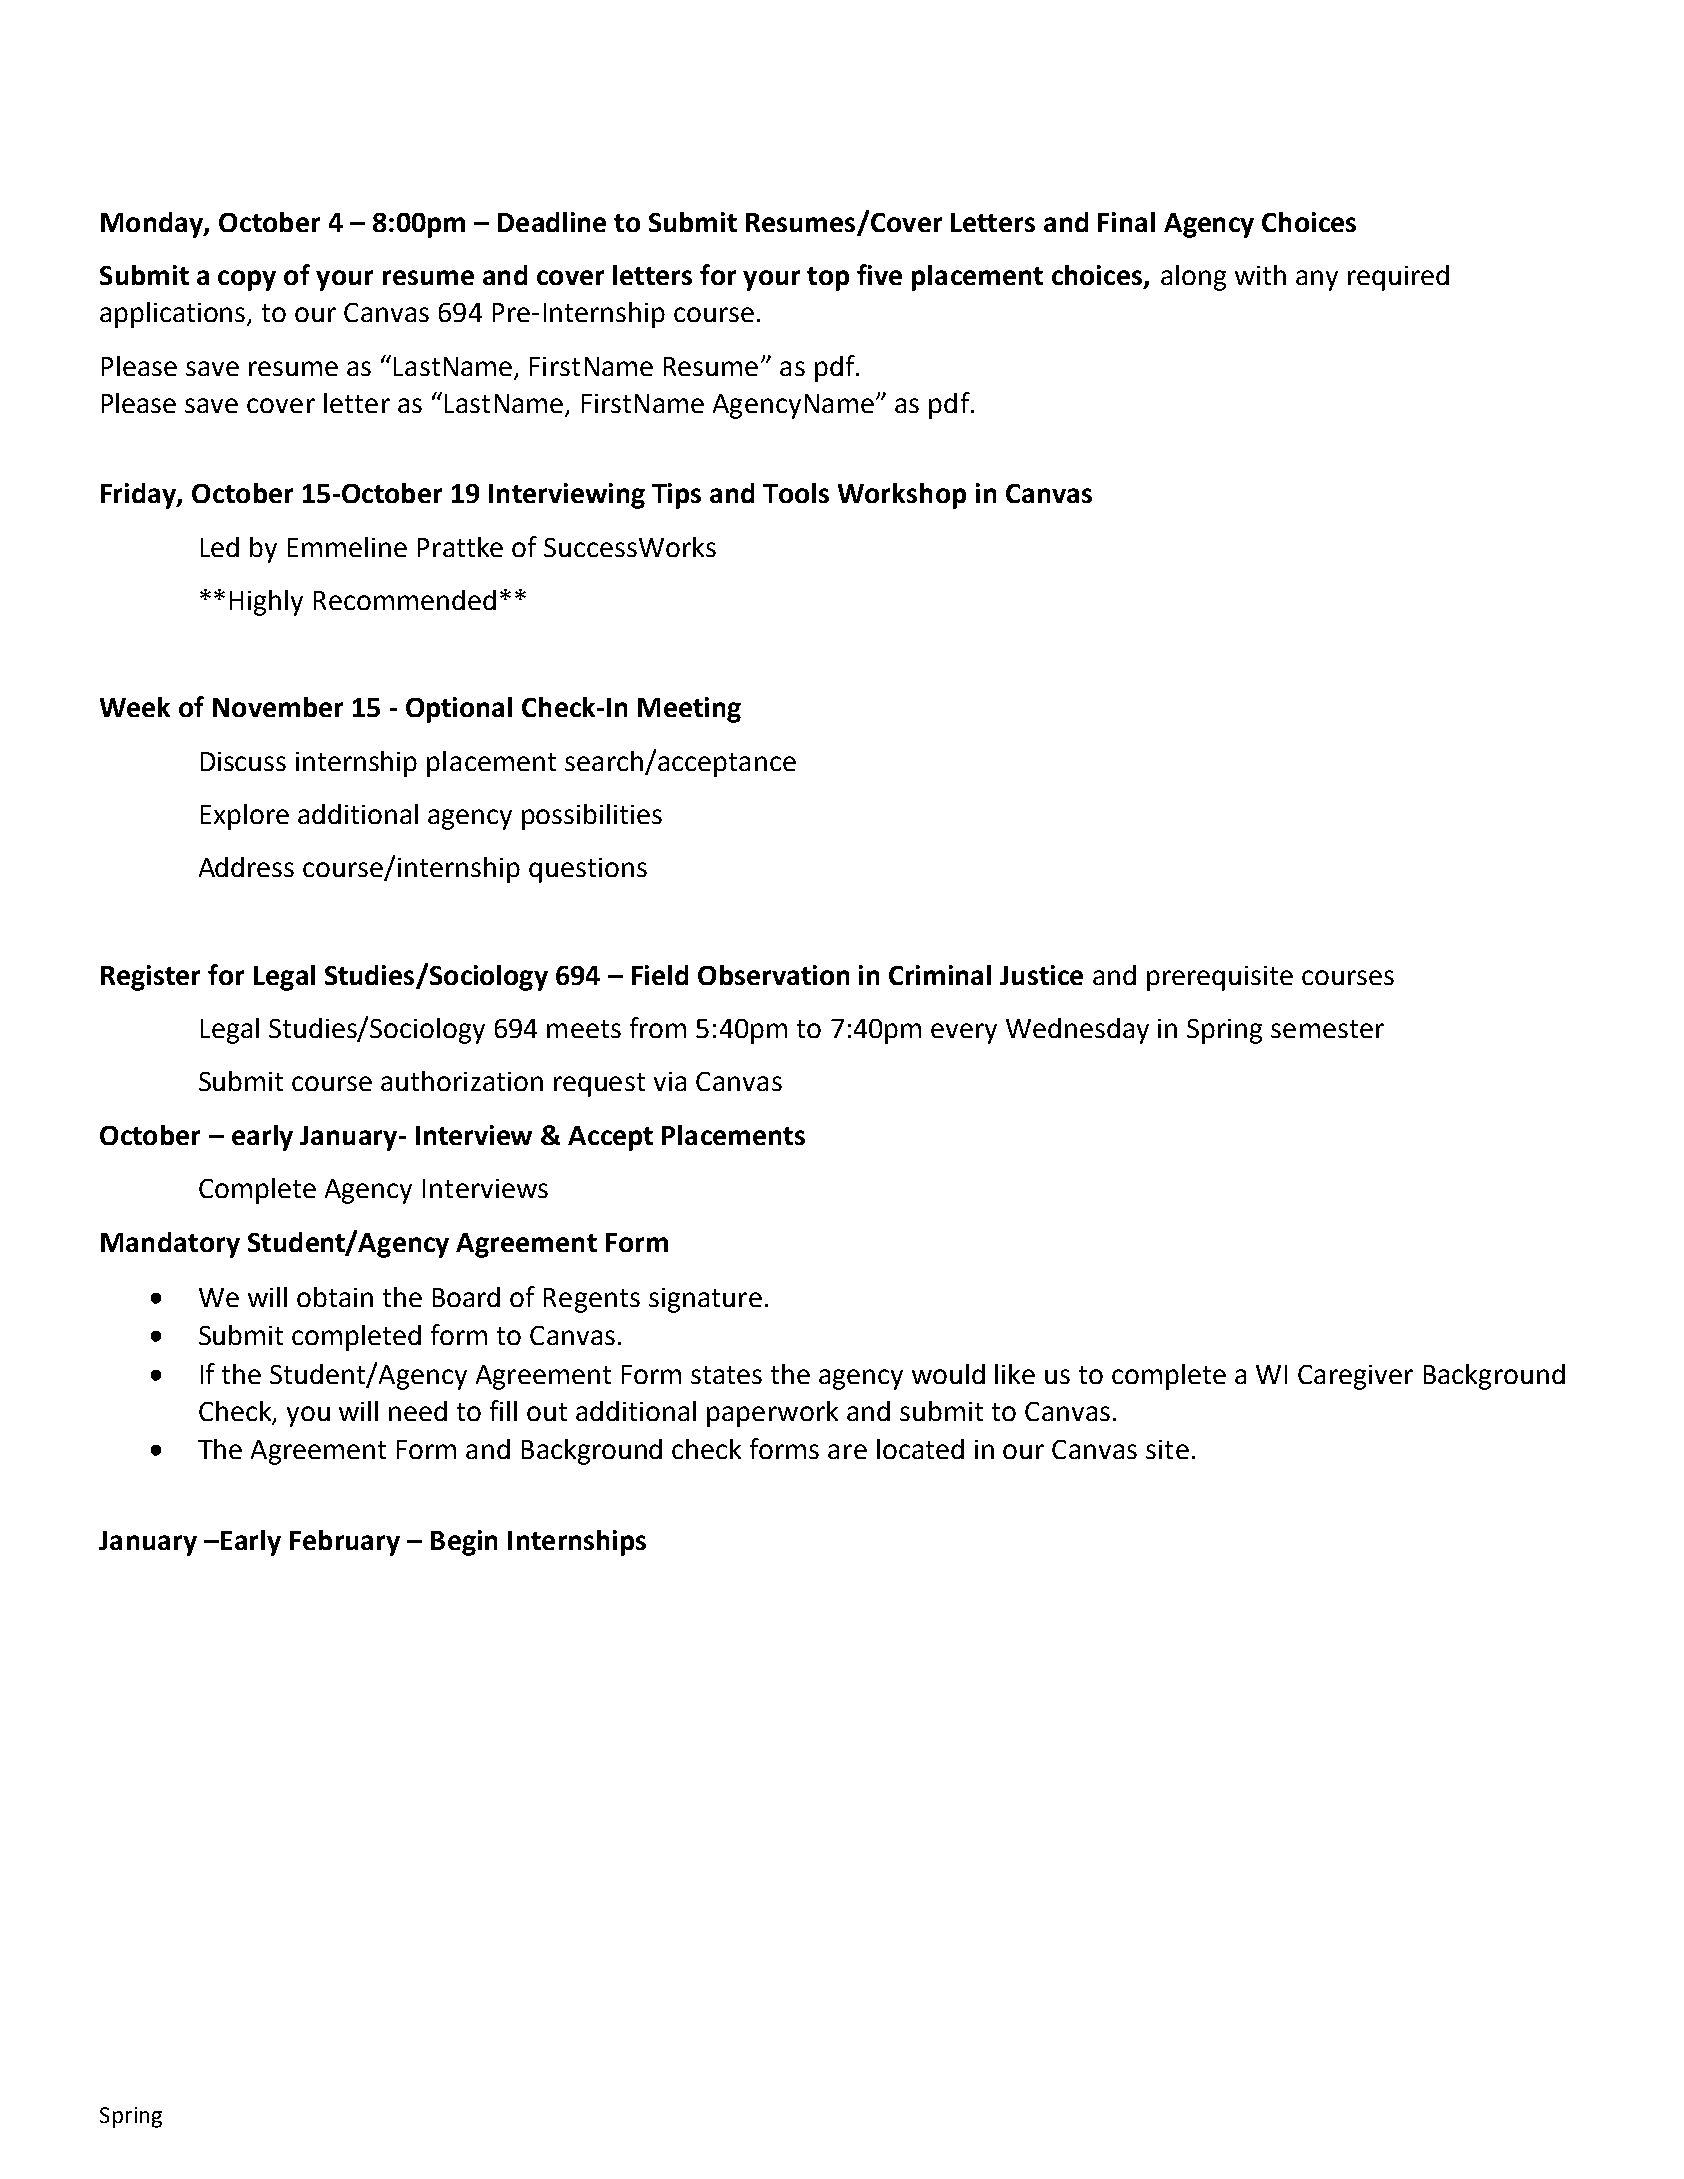 Image resolution: width=1684 pixels, height=2179 pixels. Describe the element at coordinates (828, 279) in the screenshot. I see `top` at that location.
